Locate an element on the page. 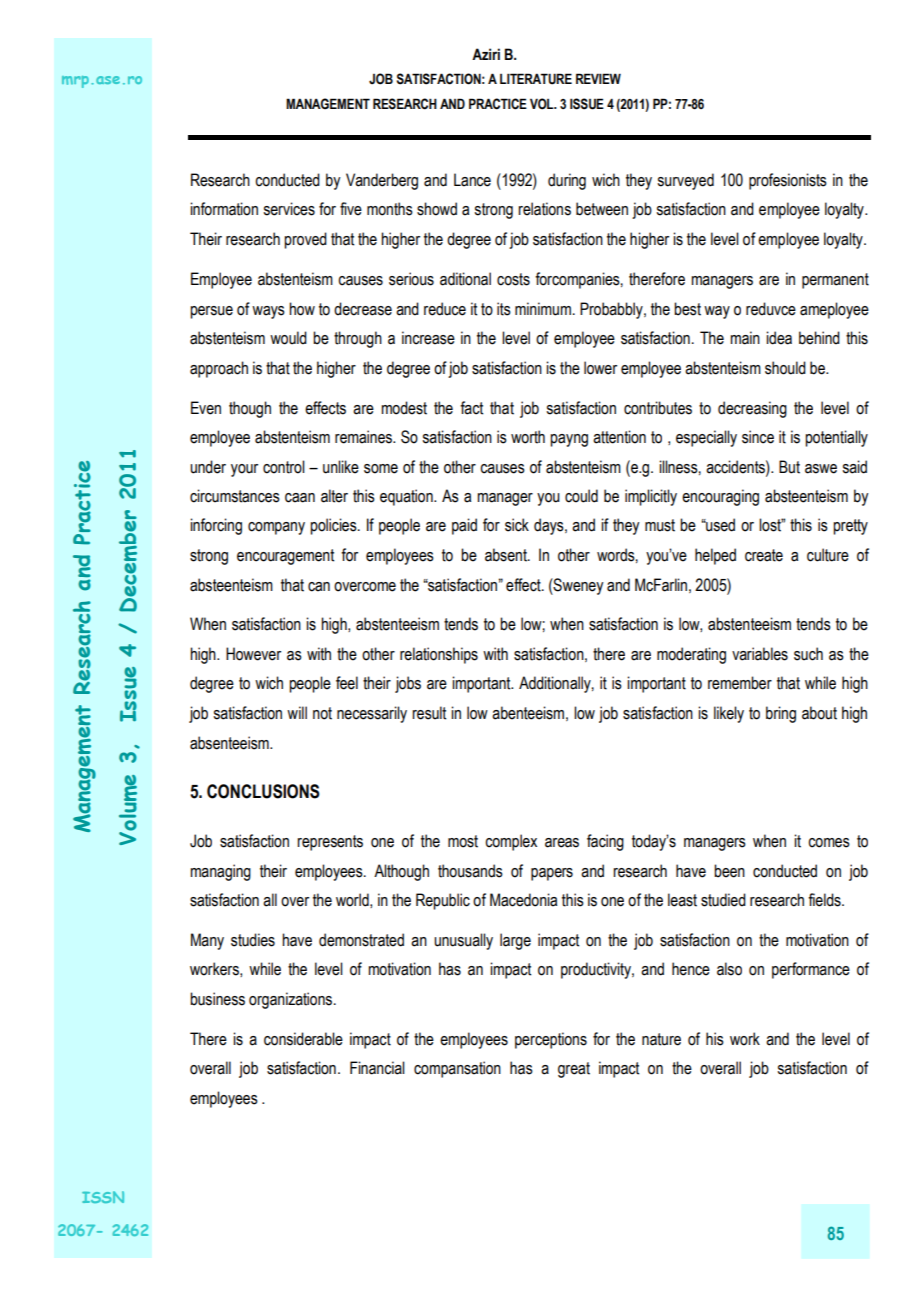 This image has height=1308, width=924. jobs is located at coordinates (408, 684).
